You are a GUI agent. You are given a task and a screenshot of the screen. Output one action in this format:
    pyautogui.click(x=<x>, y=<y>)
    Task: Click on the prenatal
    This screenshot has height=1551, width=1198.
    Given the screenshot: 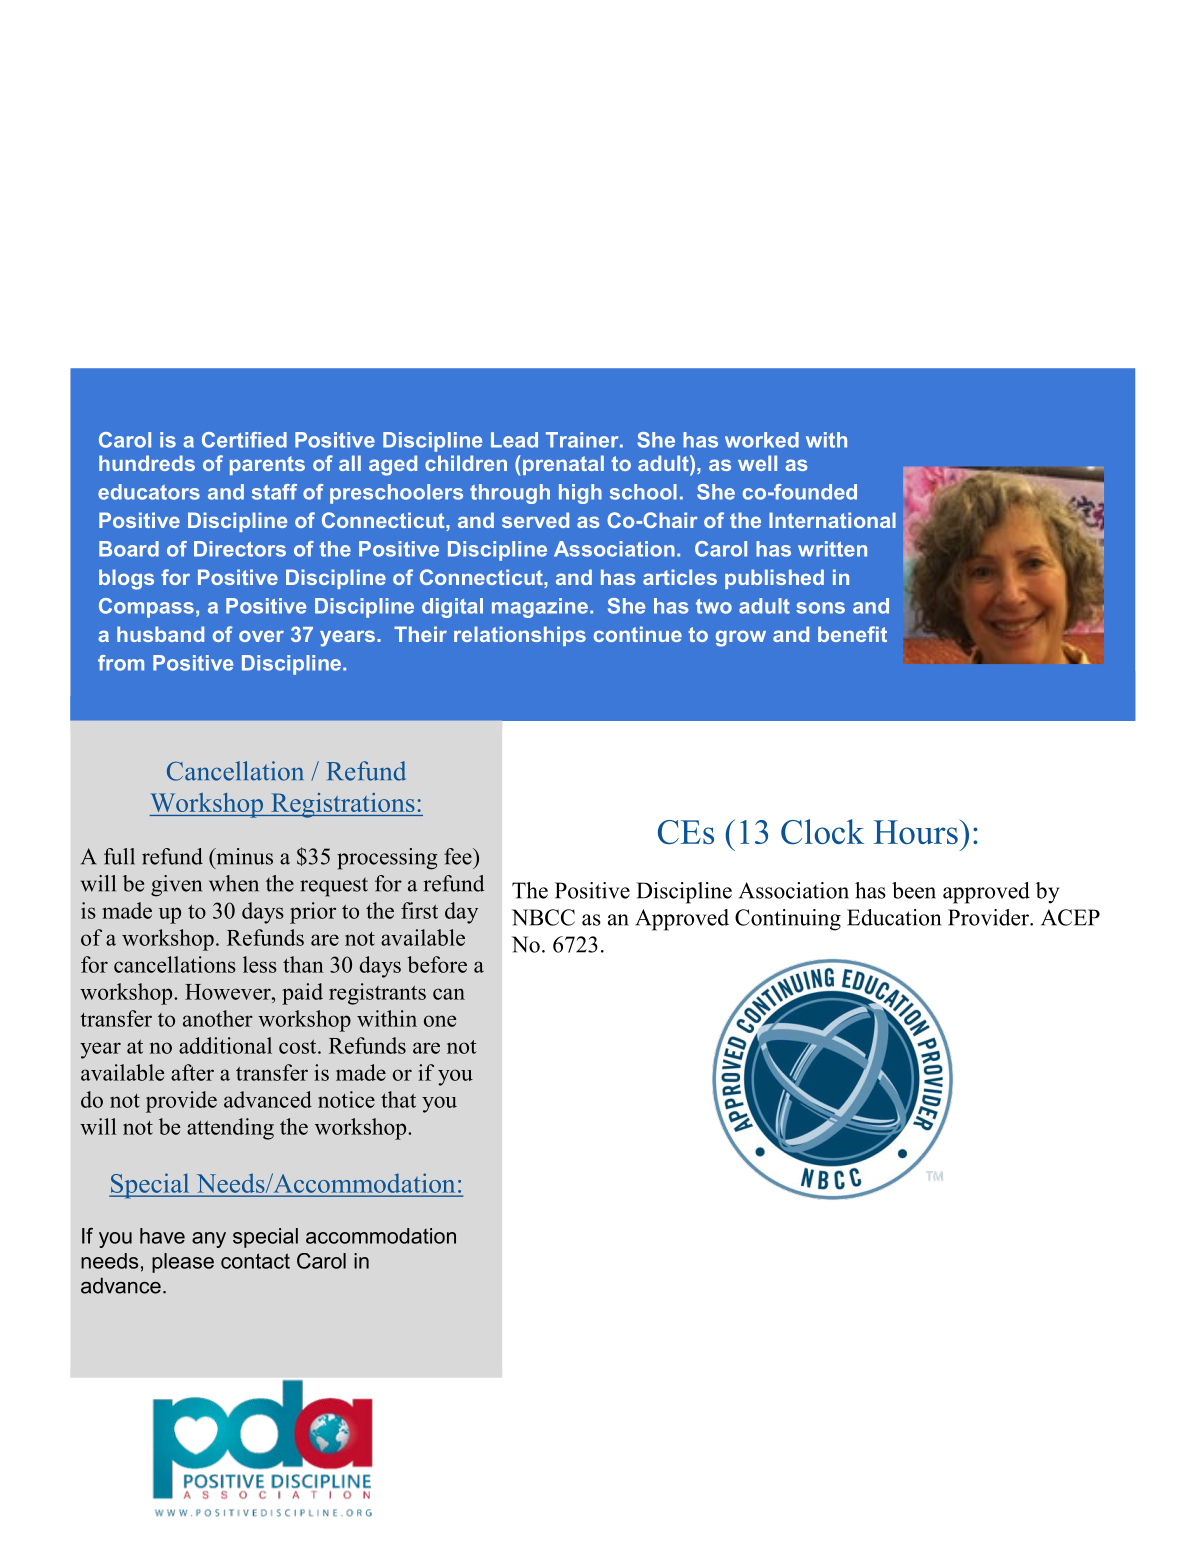 What is the action you would take?
    pyautogui.click(x=562, y=465)
